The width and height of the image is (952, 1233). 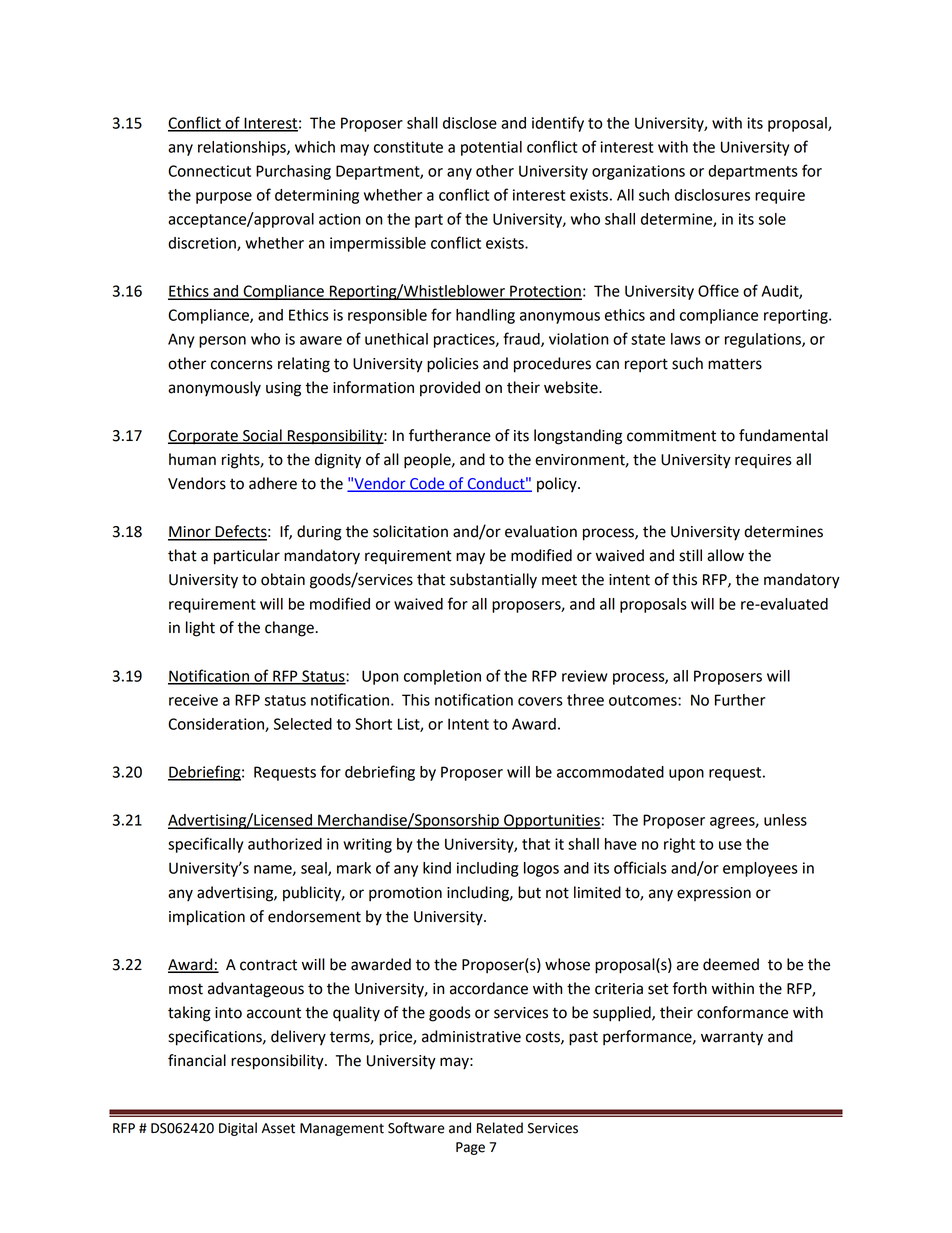 What do you see at coordinates (450, 389) in the image?
I see `provided` at bounding box center [450, 389].
